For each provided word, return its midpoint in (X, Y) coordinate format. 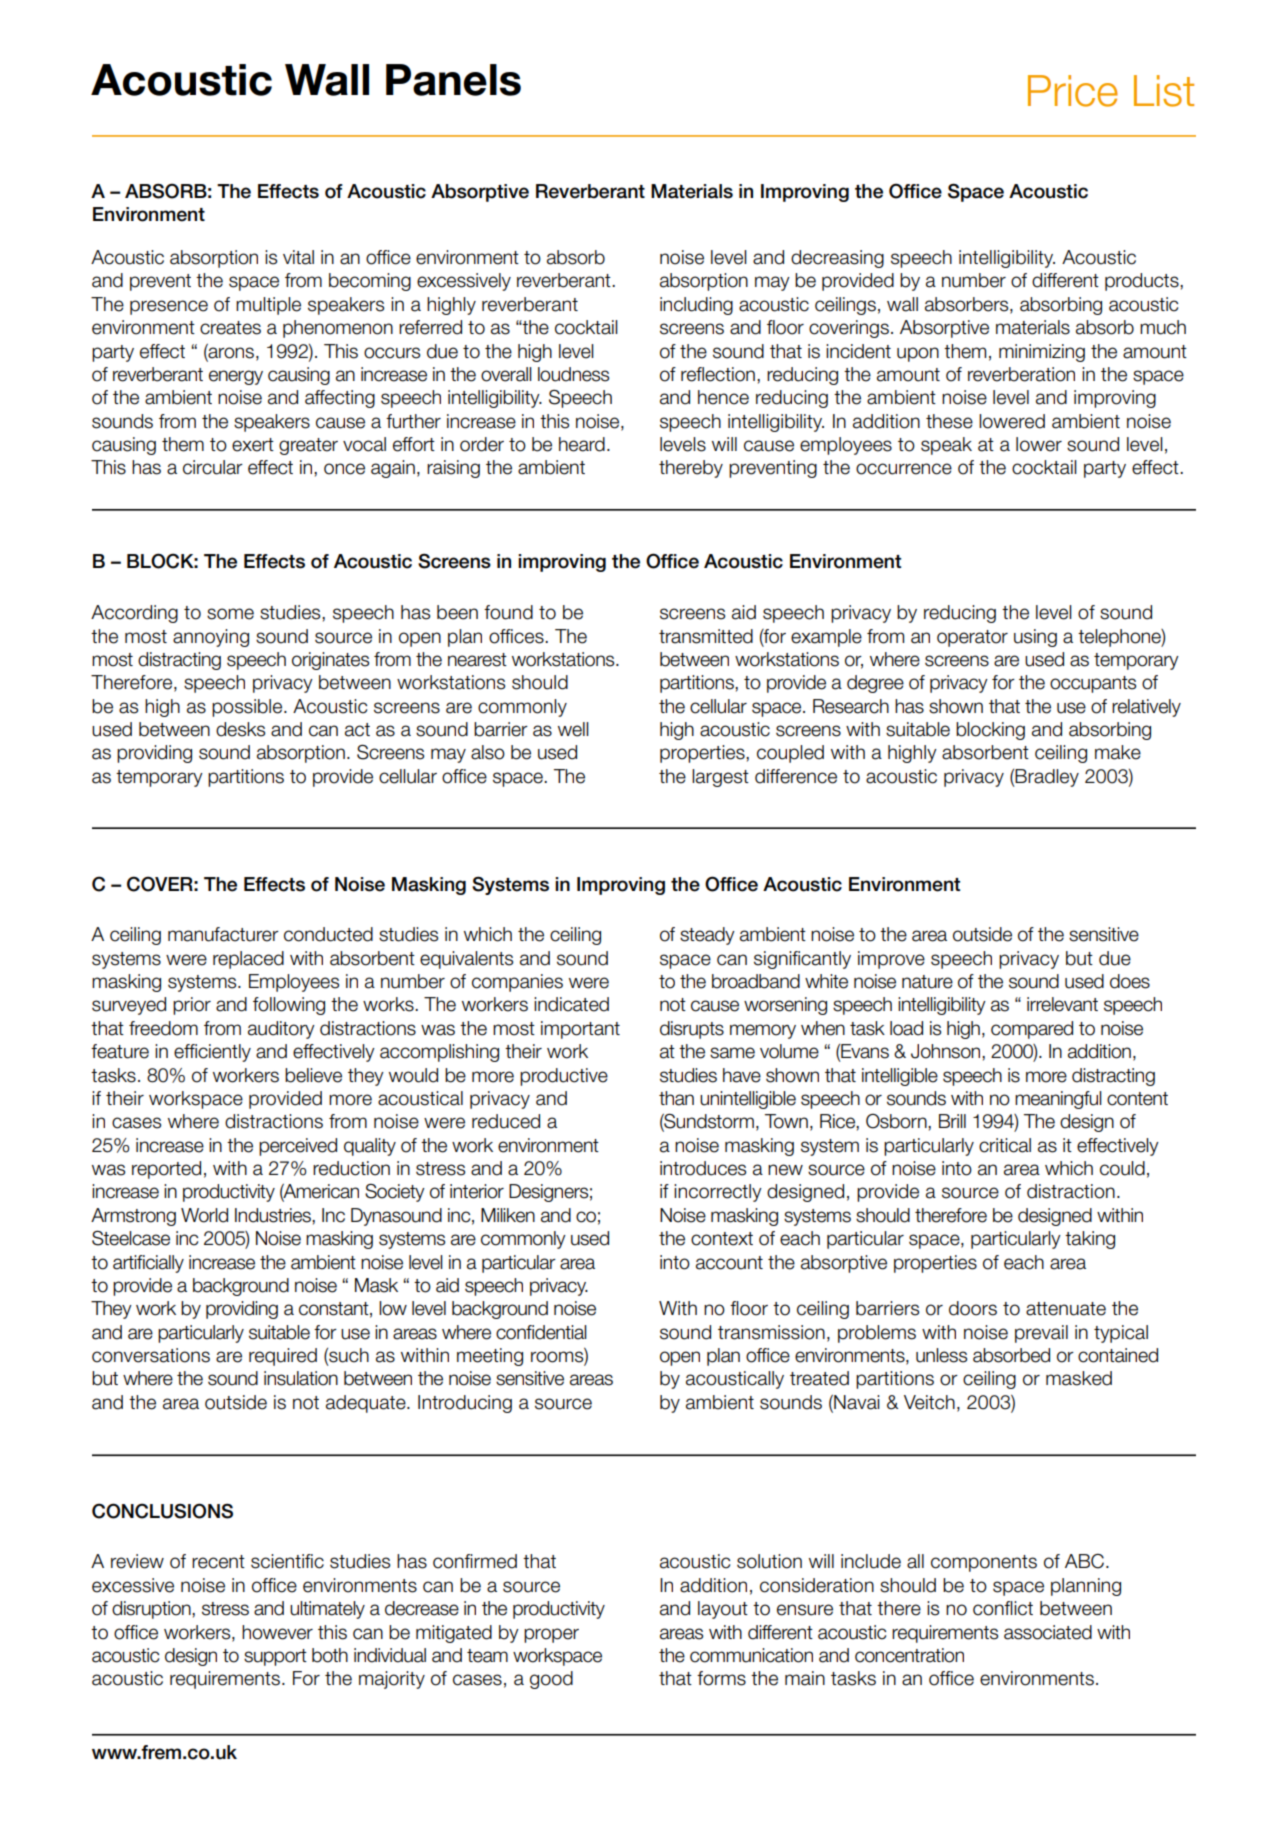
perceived (298, 1147)
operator (972, 638)
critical (1005, 1145)
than (676, 1098)
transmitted (706, 636)
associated (1048, 1632)
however (277, 1632)
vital (298, 257)
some (230, 614)
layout (723, 1610)
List (1164, 91)
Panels (453, 80)
